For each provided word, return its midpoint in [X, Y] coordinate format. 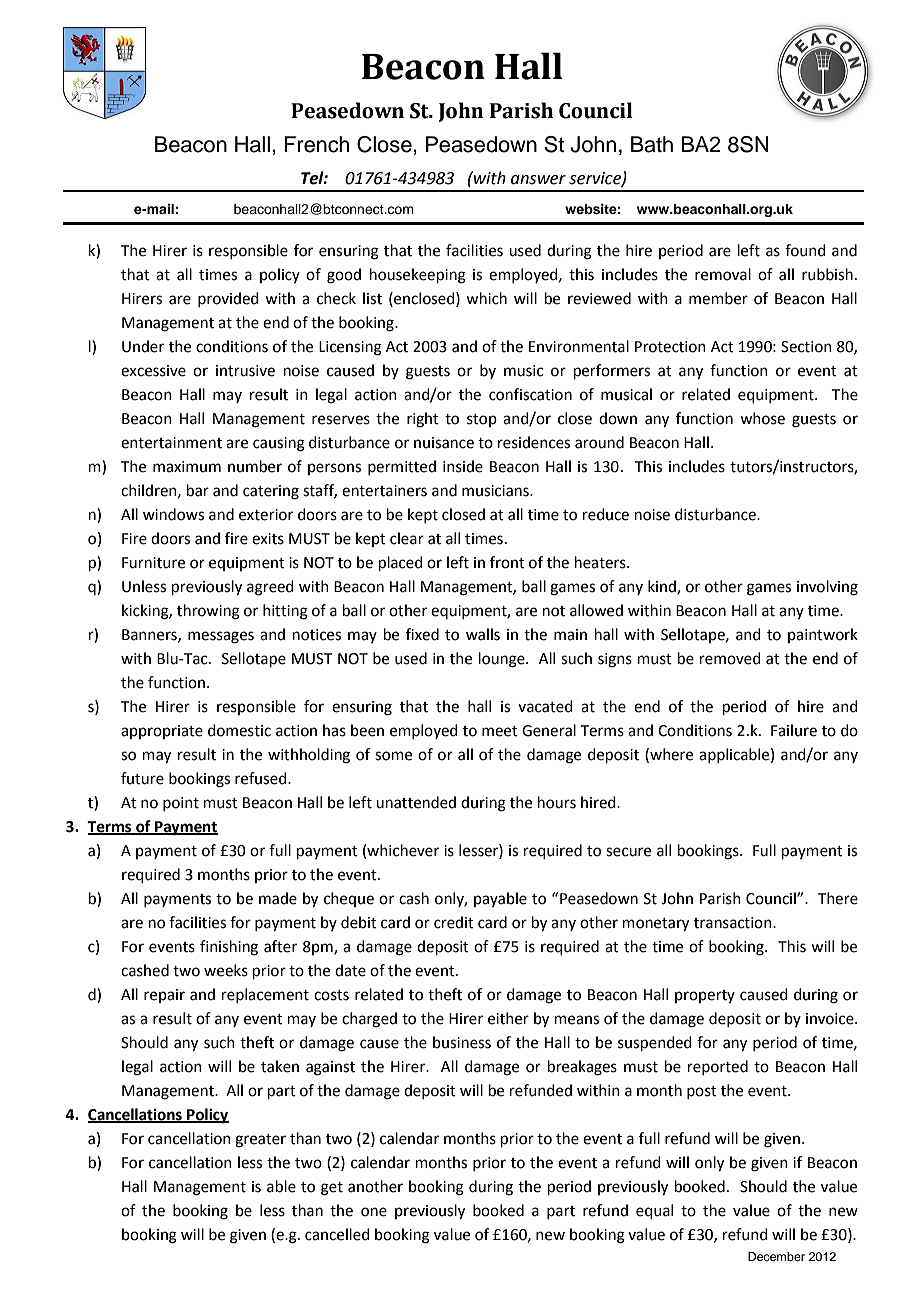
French [316, 144]
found [805, 250]
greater [260, 1141]
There [838, 898]
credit [454, 922]
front [507, 562]
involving [827, 588]
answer [538, 180]
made [278, 898]
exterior [266, 515]
